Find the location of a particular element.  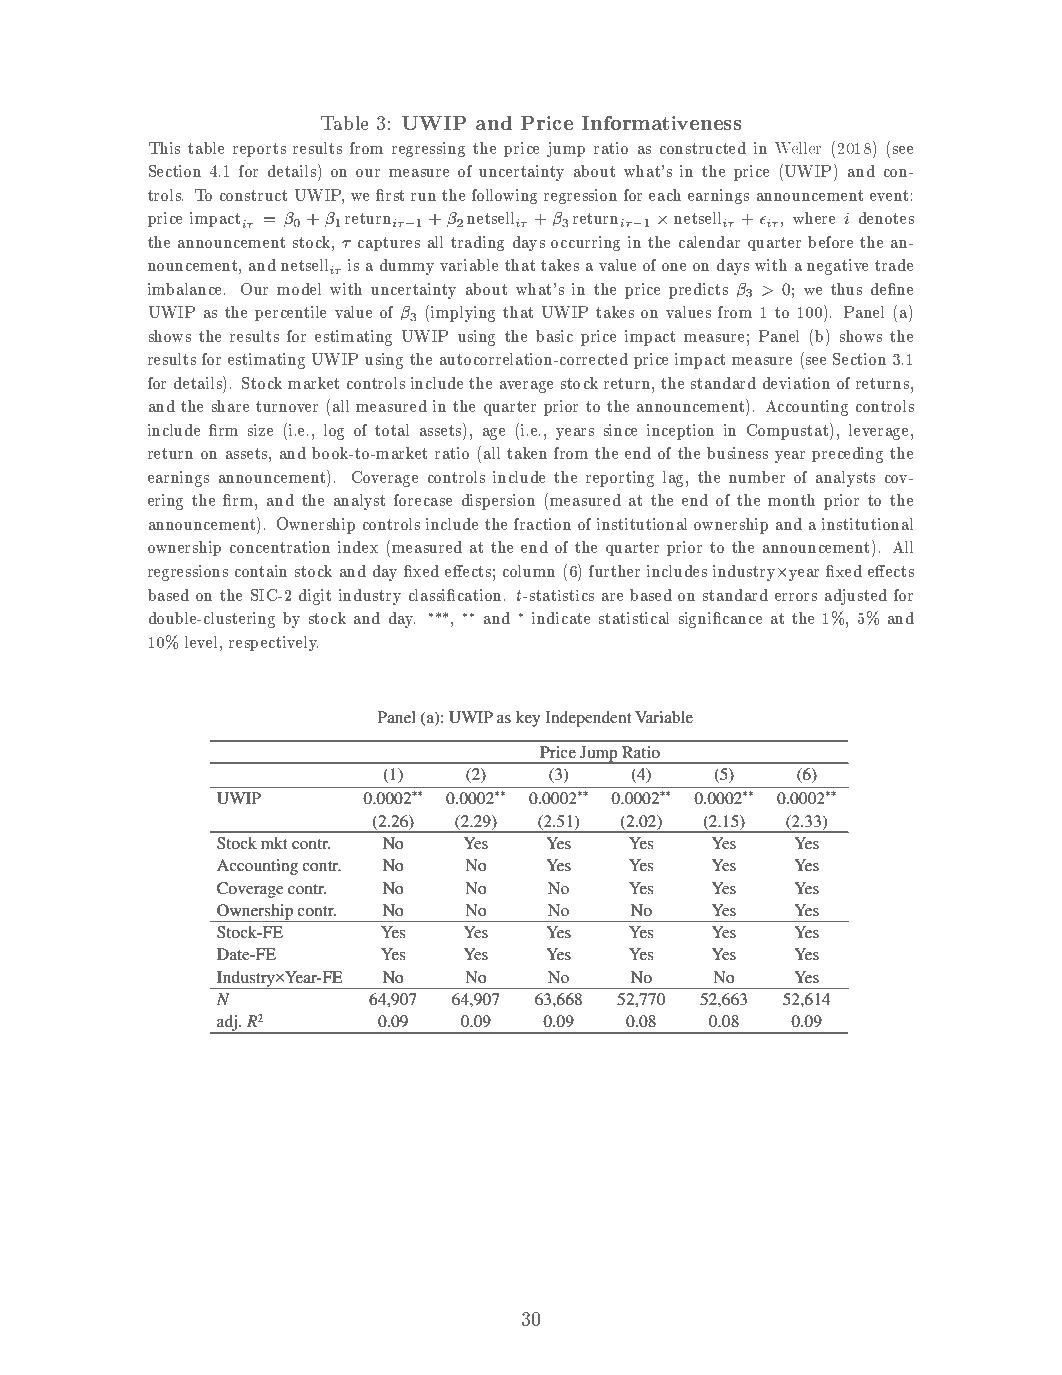

following is located at coordinates (504, 196).
